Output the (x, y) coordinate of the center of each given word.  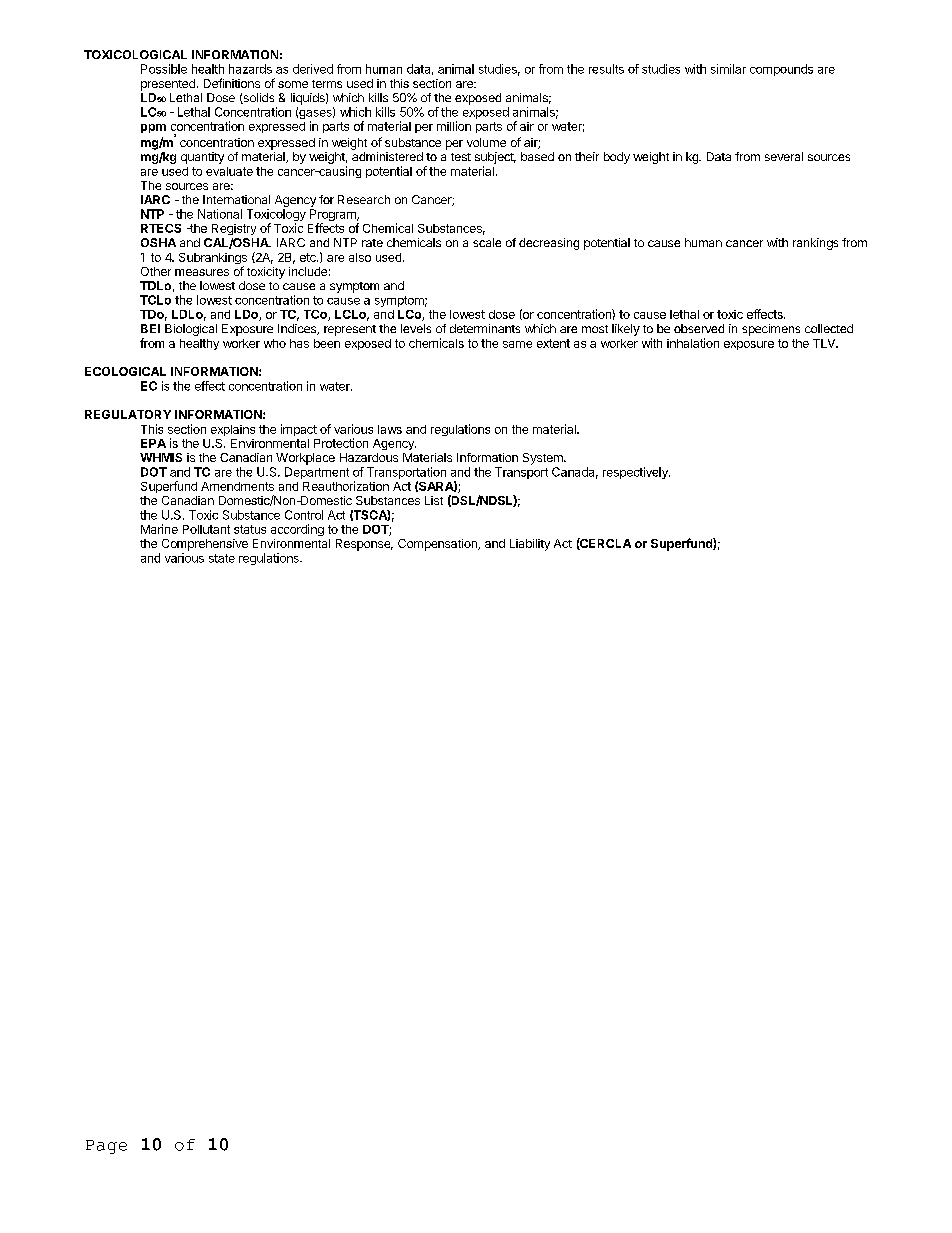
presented (168, 85)
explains (233, 430)
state (222, 558)
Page (106, 1147)
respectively (636, 473)
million (454, 126)
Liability (530, 545)
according (297, 530)
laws (390, 429)
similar (728, 69)
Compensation (438, 545)
